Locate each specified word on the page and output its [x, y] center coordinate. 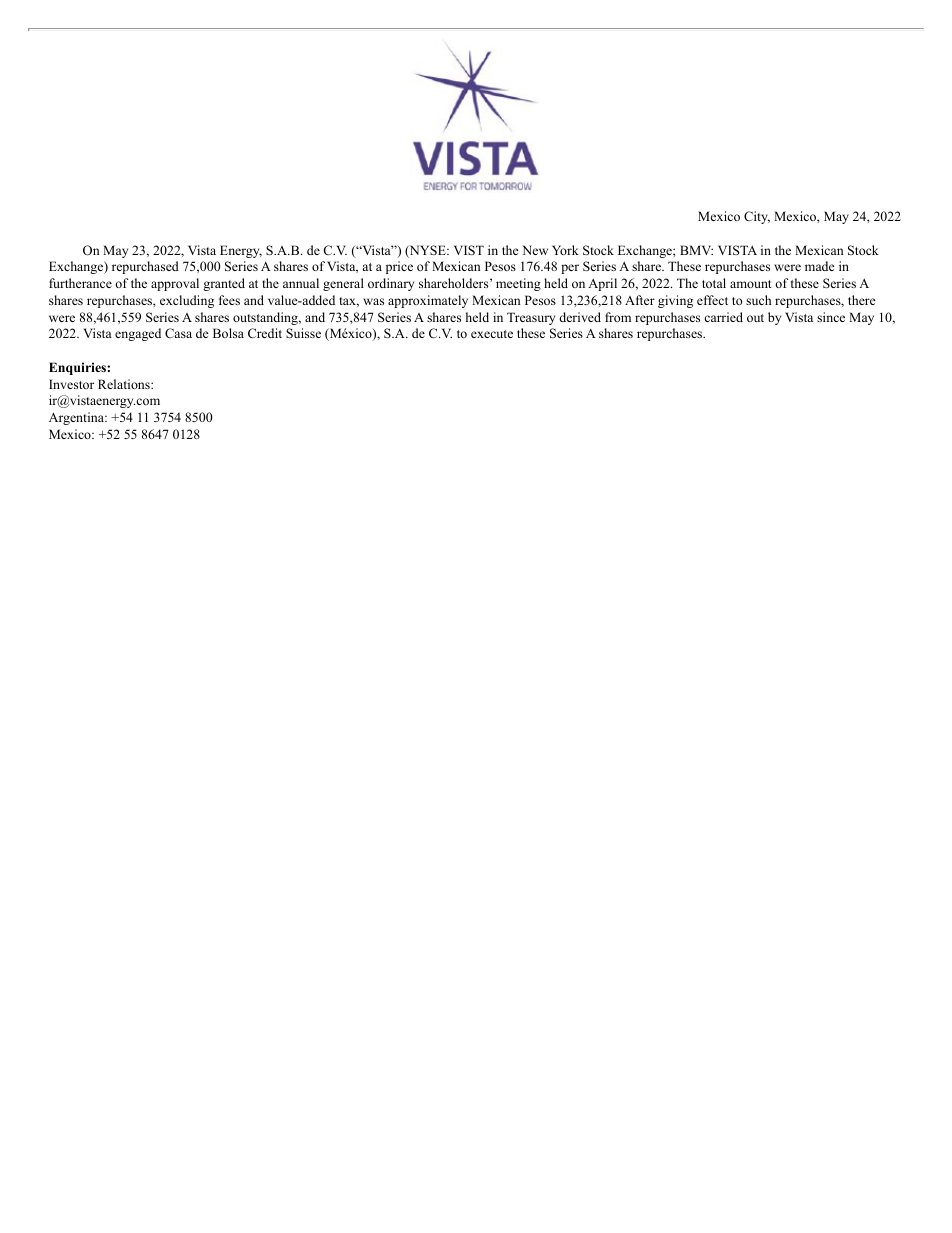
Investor [71, 384]
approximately [428, 301]
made [819, 266]
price [399, 267]
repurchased [145, 267]
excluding [187, 301]
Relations [125, 384]
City [757, 217]
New [535, 250]
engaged [138, 334]
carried [723, 317]
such [758, 300]
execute [492, 334]
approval [175, 284]
